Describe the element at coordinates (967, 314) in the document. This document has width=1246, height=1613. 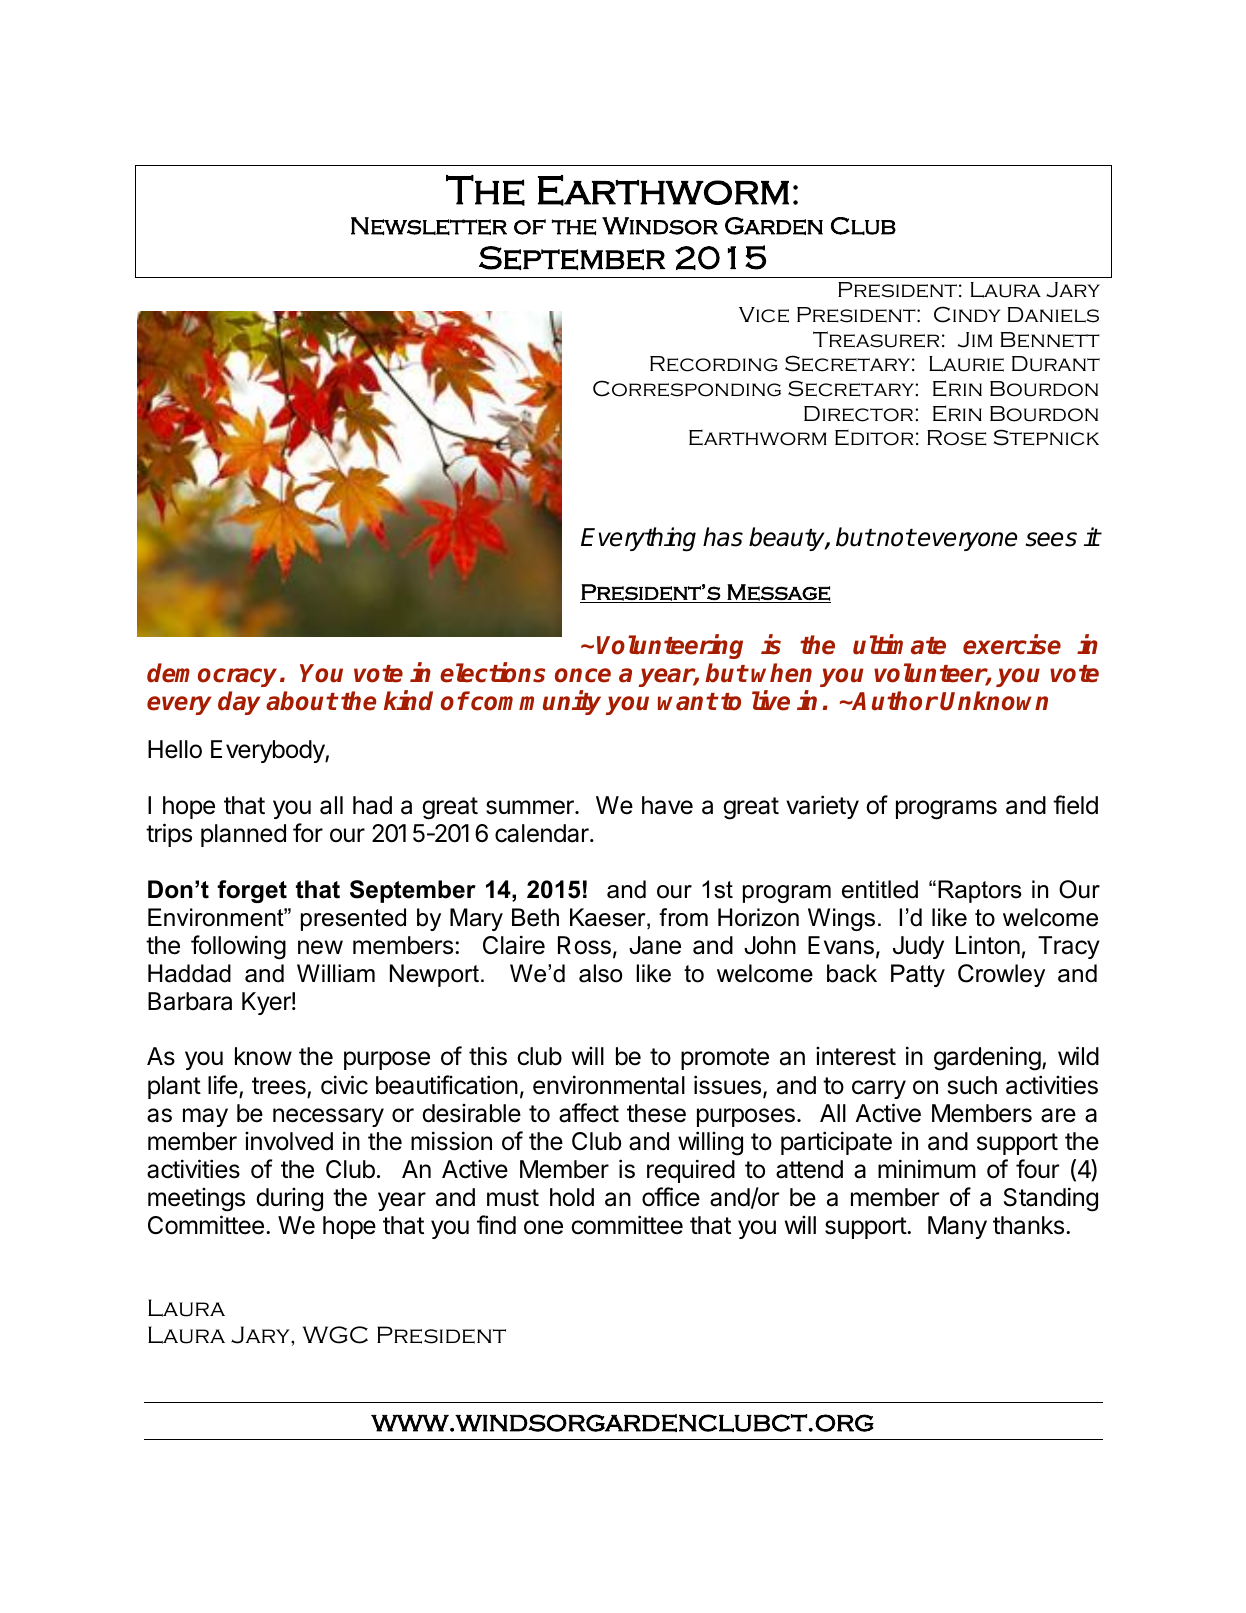
I see `Cindy` at that location.
